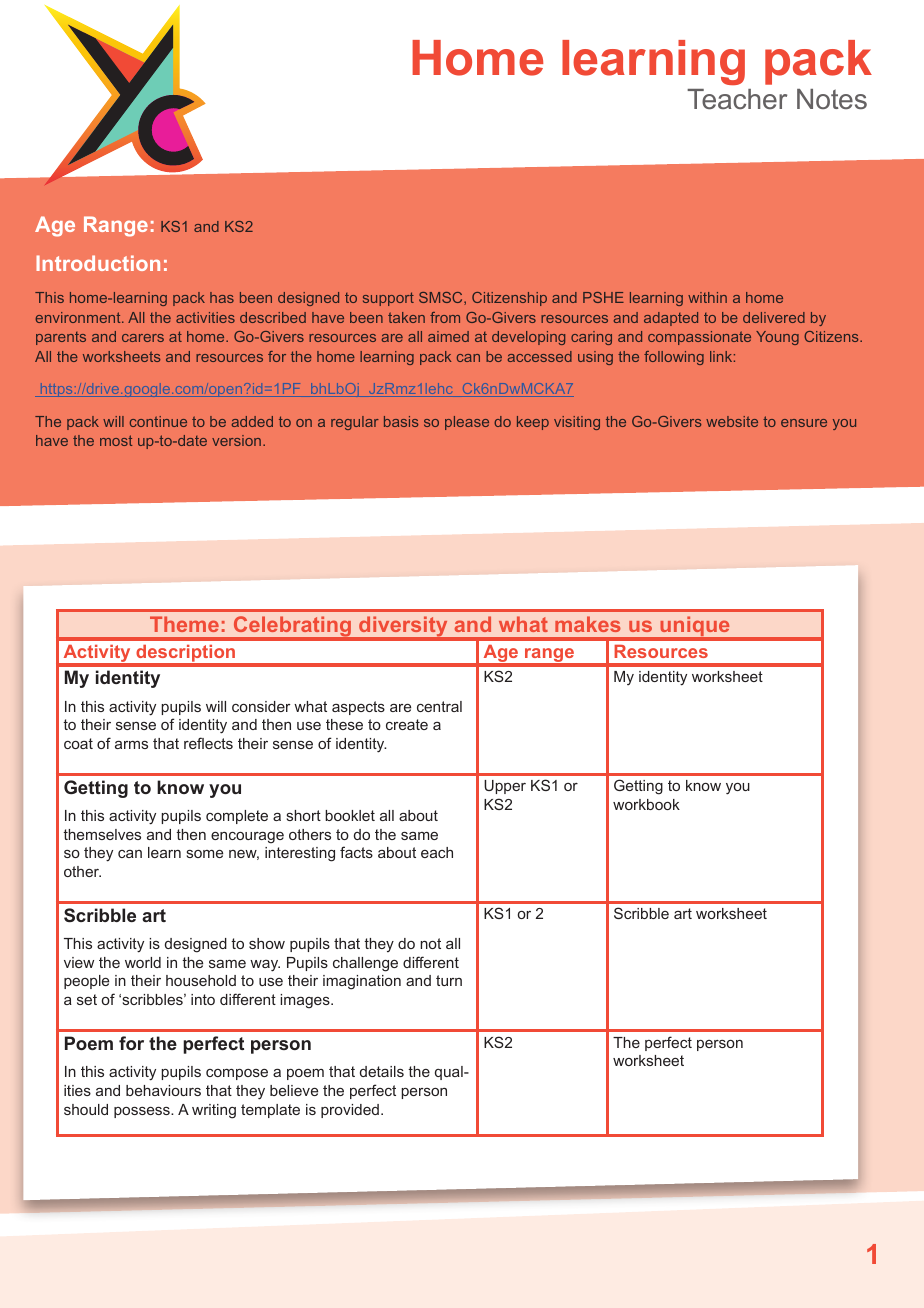  What do you see at coordinates (646, 804) in the screenshot?
I see `workbook` at bounding box center [646, 804].
